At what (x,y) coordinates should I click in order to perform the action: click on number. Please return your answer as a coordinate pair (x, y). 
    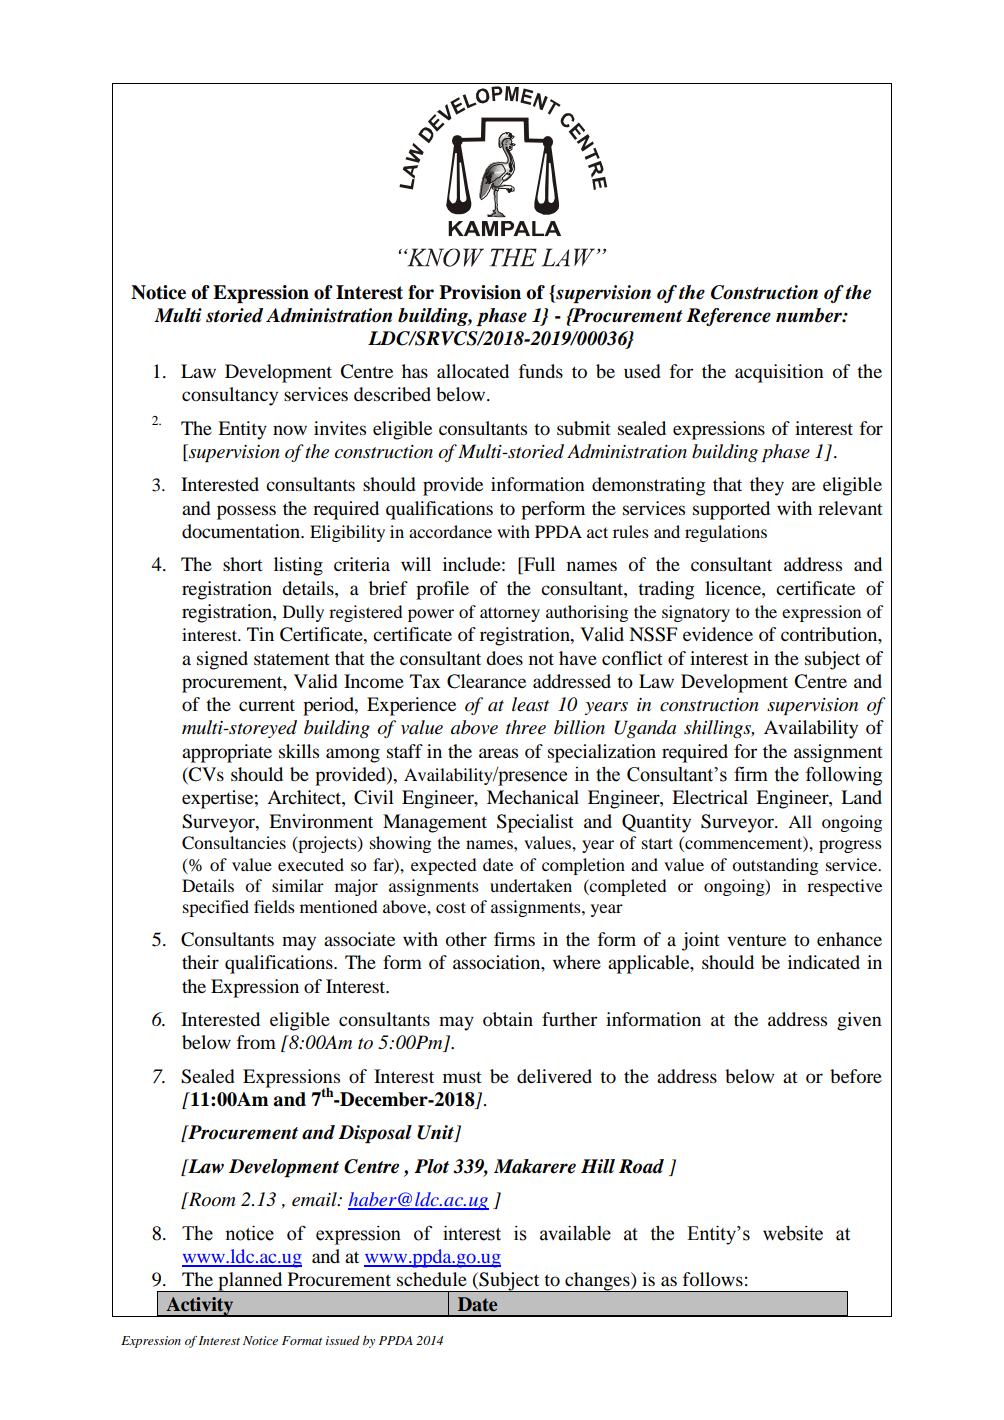
    Looking at the image, I should click on (810, 315).
